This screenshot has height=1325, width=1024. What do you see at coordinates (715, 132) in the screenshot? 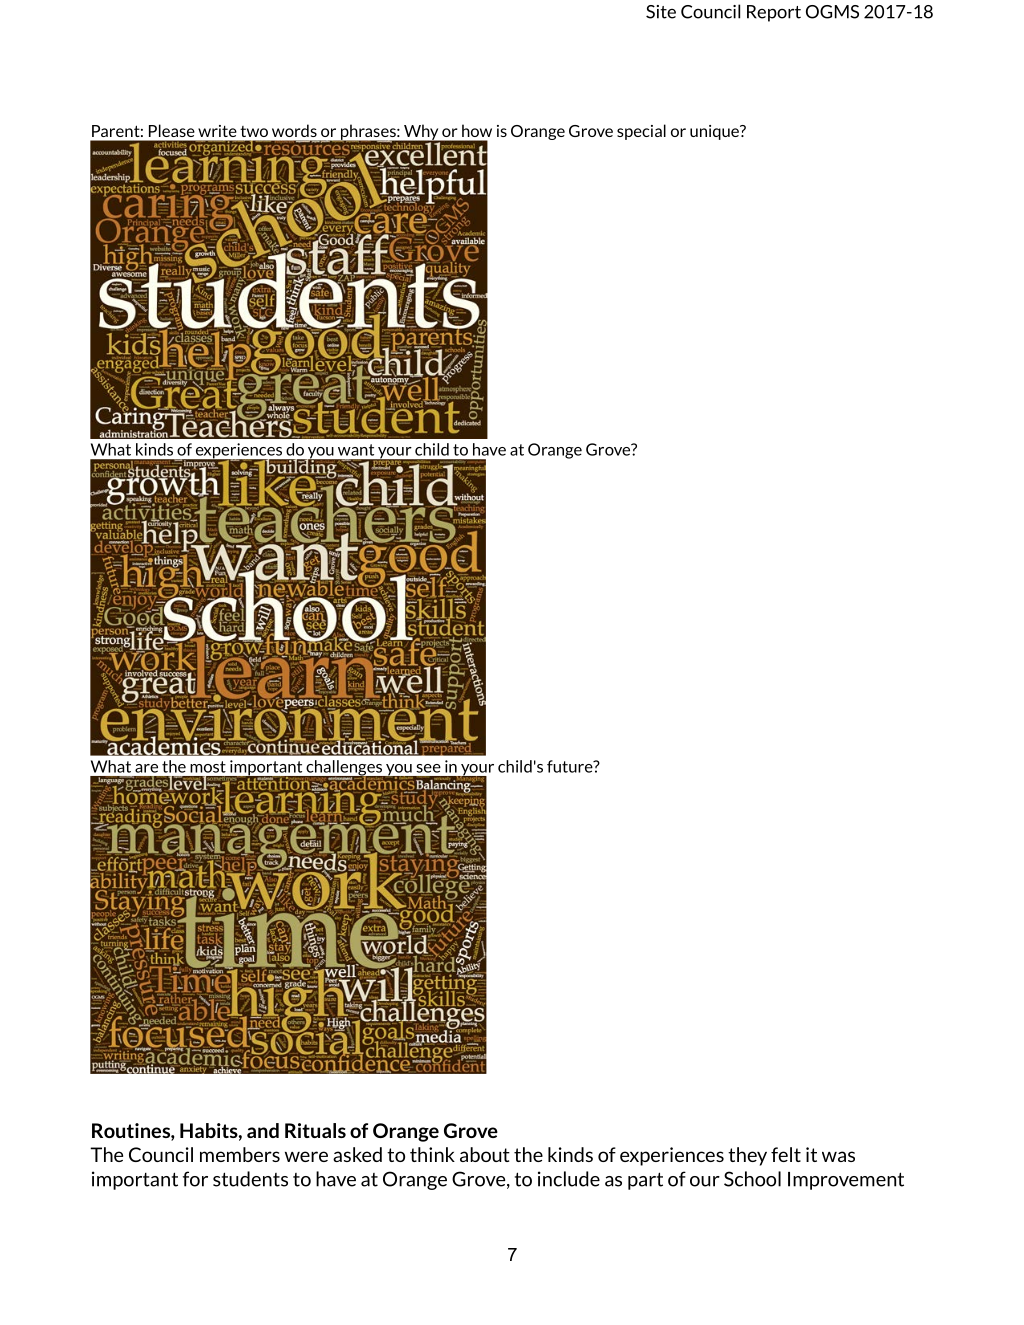
I see `unique` at bounding box center [715, 132].
